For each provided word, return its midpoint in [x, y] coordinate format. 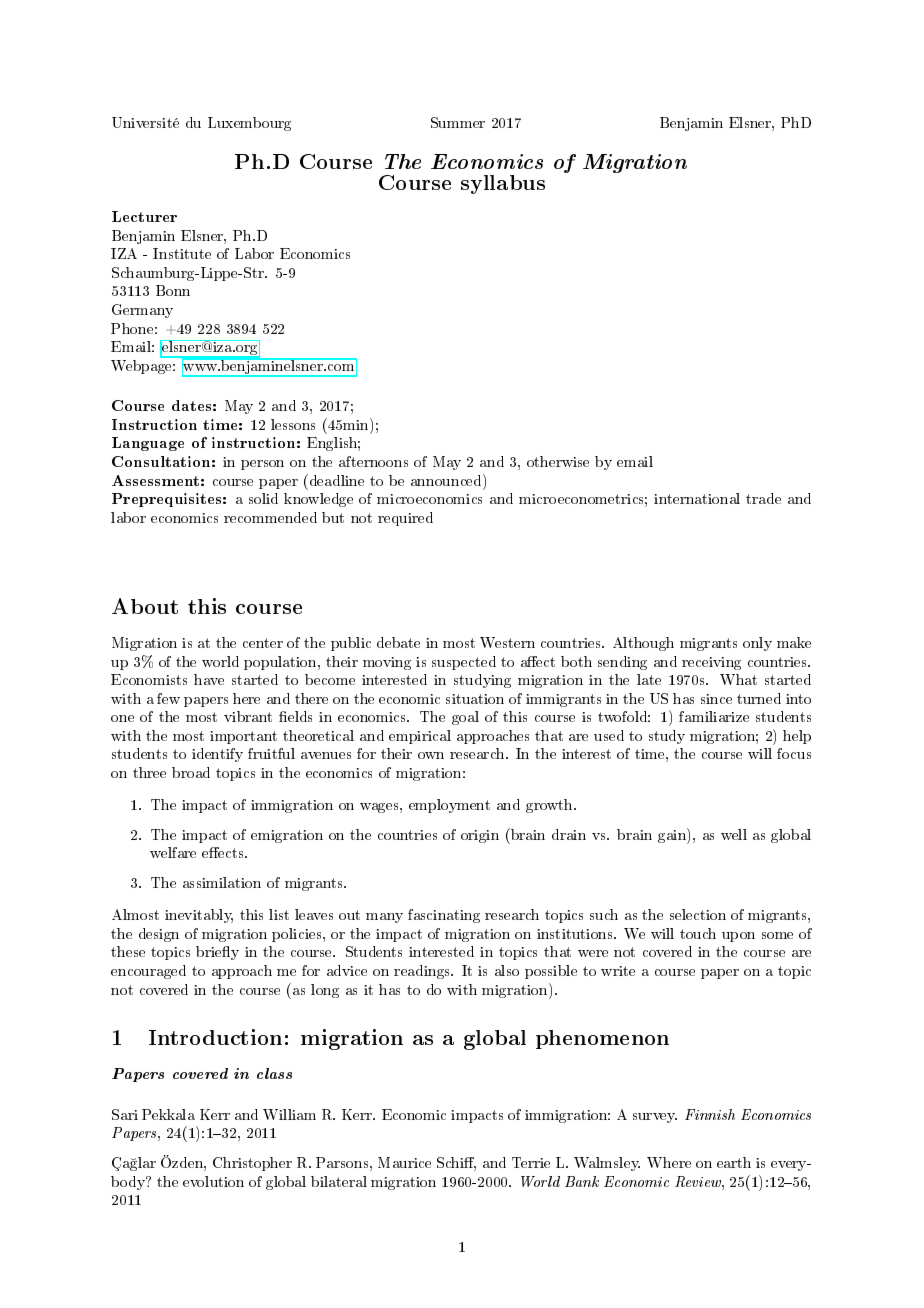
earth [734, 1162]
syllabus [503, 184]
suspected [464, 663]
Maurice [404, 1162]
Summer [458, 122]
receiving [711, 663]
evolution [213, 1181]
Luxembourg [249, 124]
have [209, 679]
